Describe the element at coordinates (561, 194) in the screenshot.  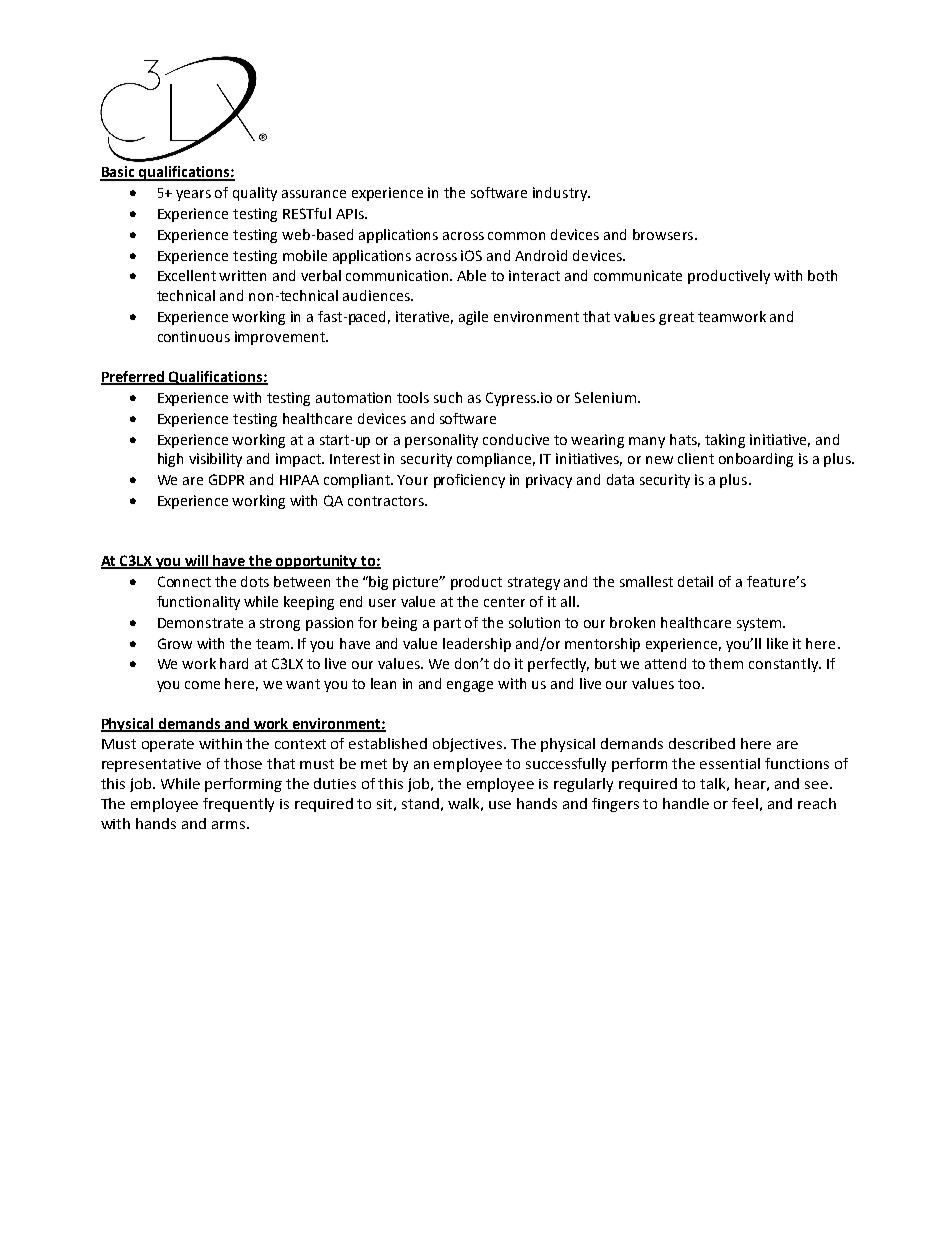
I see `industry` at that location.
